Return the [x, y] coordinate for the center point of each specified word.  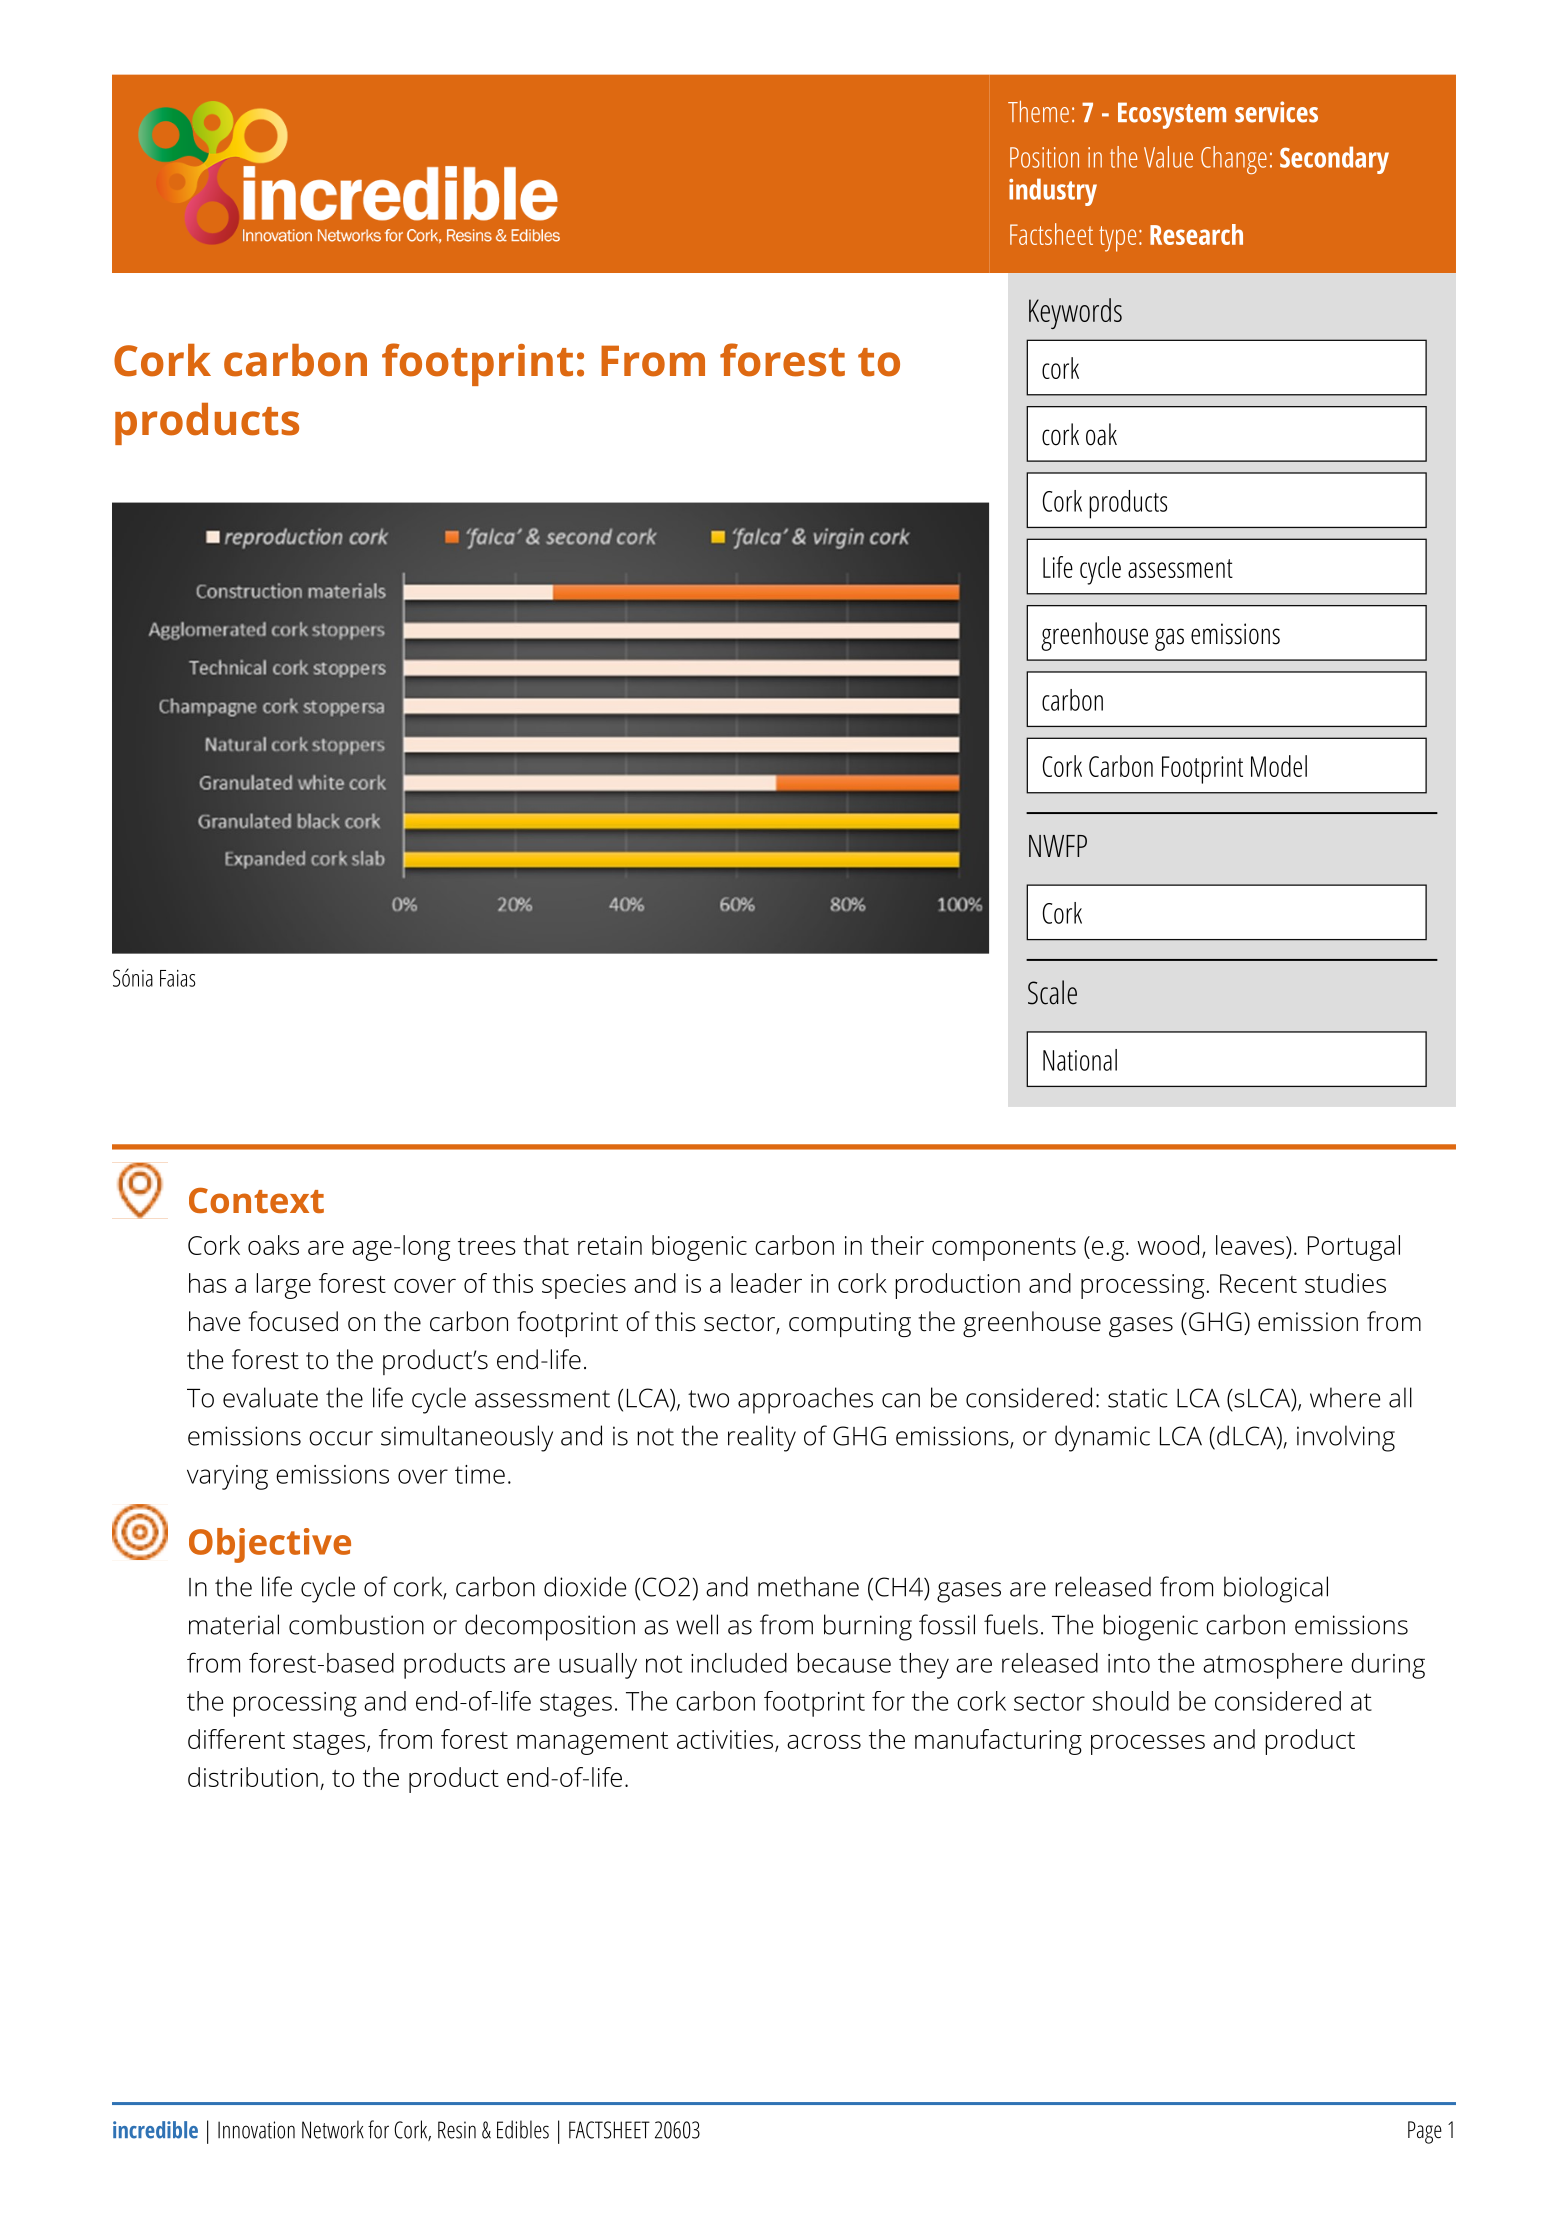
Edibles [523, 2129]
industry [1053, 192]
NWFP [1058, 846]
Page [1425, 2132]
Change [1234, 160]
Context [256, 1200]
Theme [1038, 112]
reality [762, 1438]
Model [1279, 766]
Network [333, 2129]
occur [341, 1438]
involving [1346, 1438]
